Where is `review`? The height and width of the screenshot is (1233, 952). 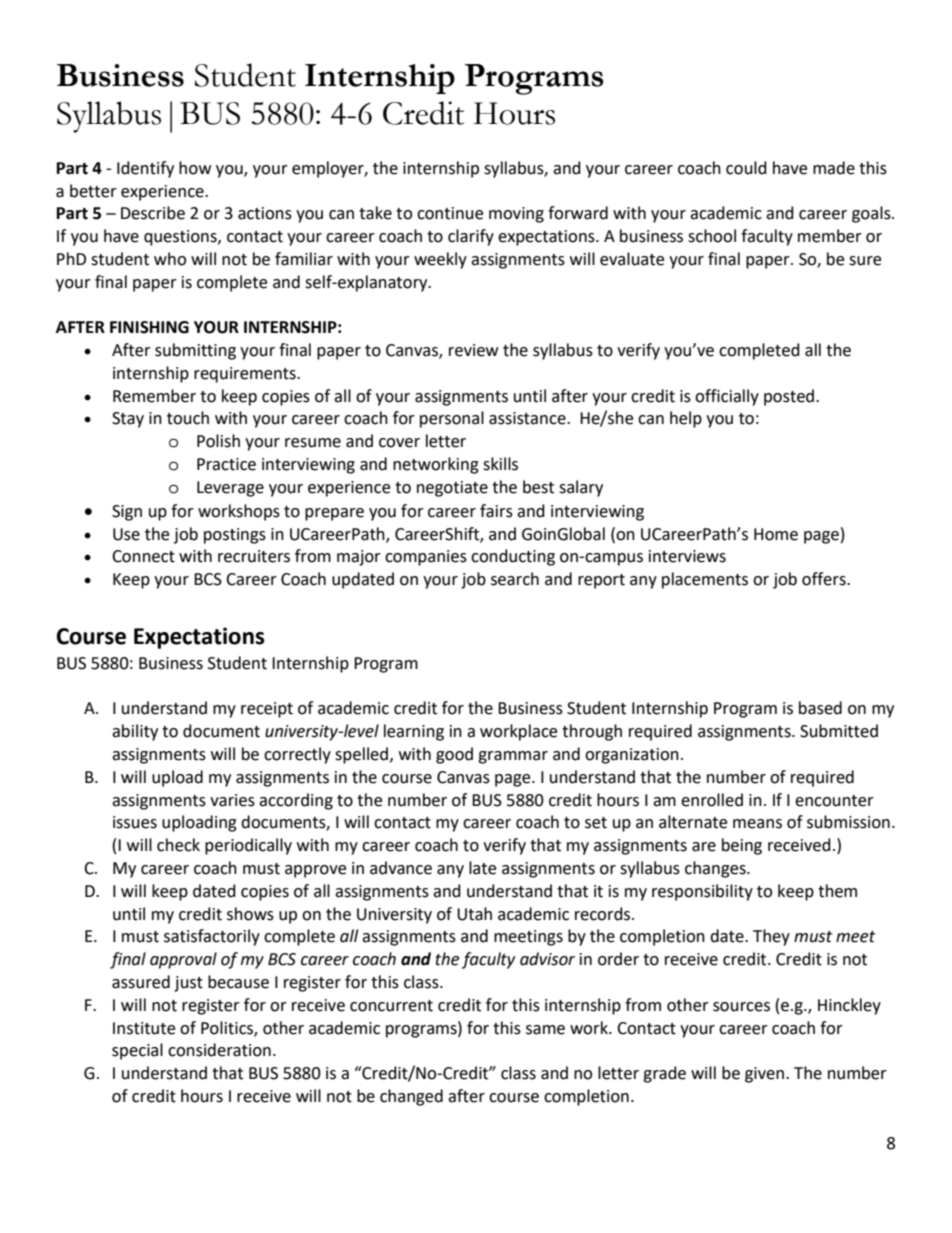 review is located at coordinates (473, 350).
